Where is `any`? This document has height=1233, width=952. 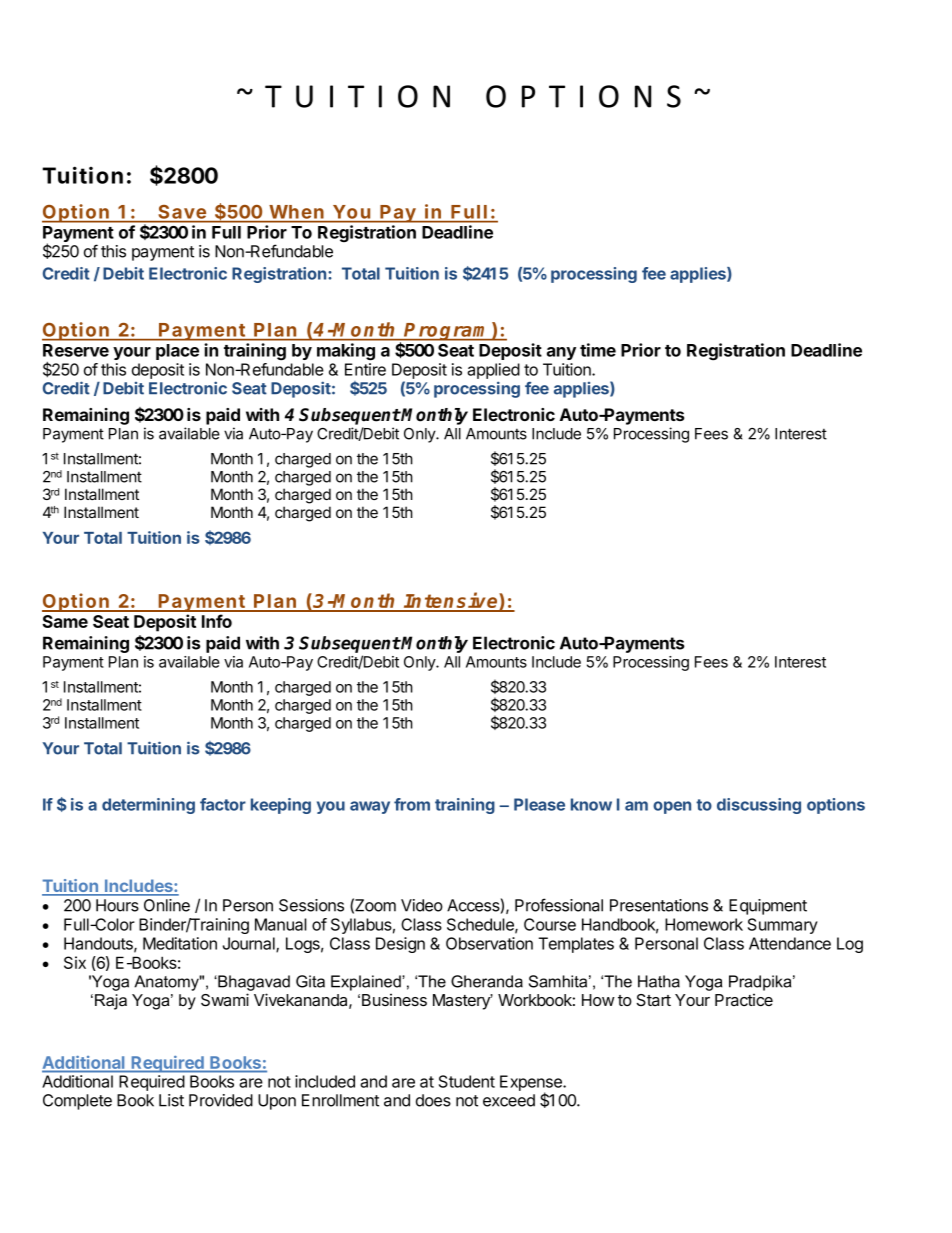
any is located at coordinates (561, 353).
